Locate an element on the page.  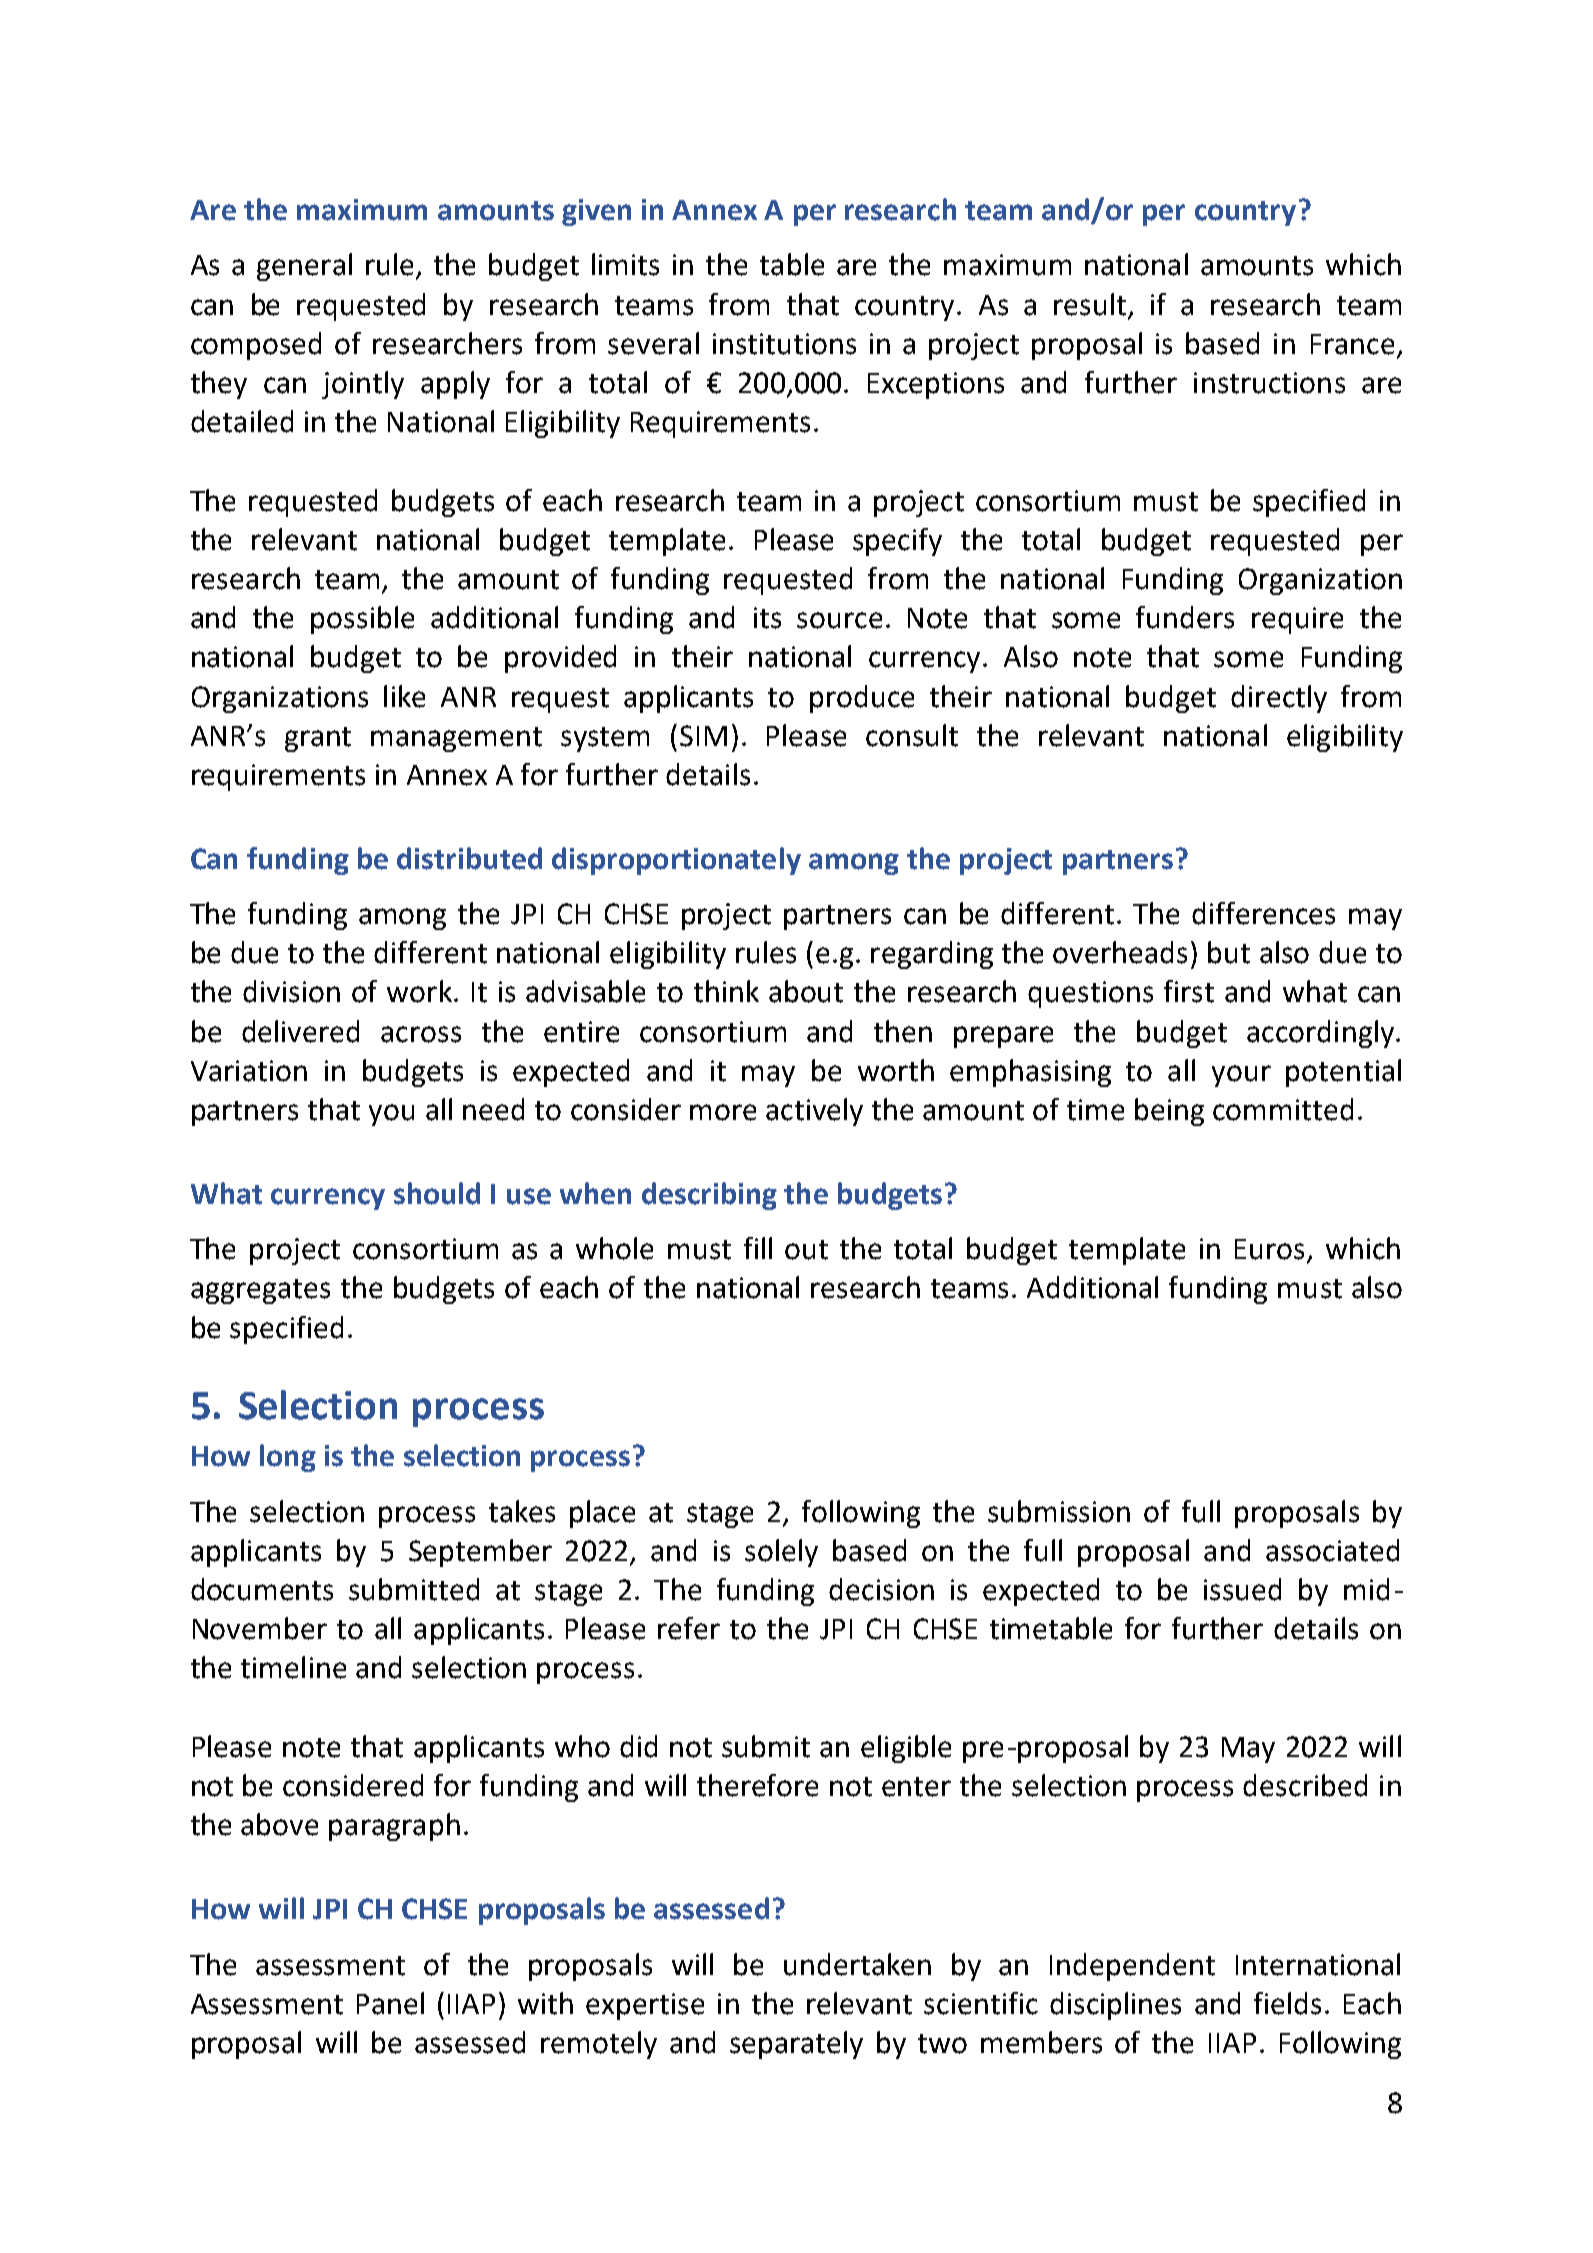
differences is located at coordinates (1263, 913).
